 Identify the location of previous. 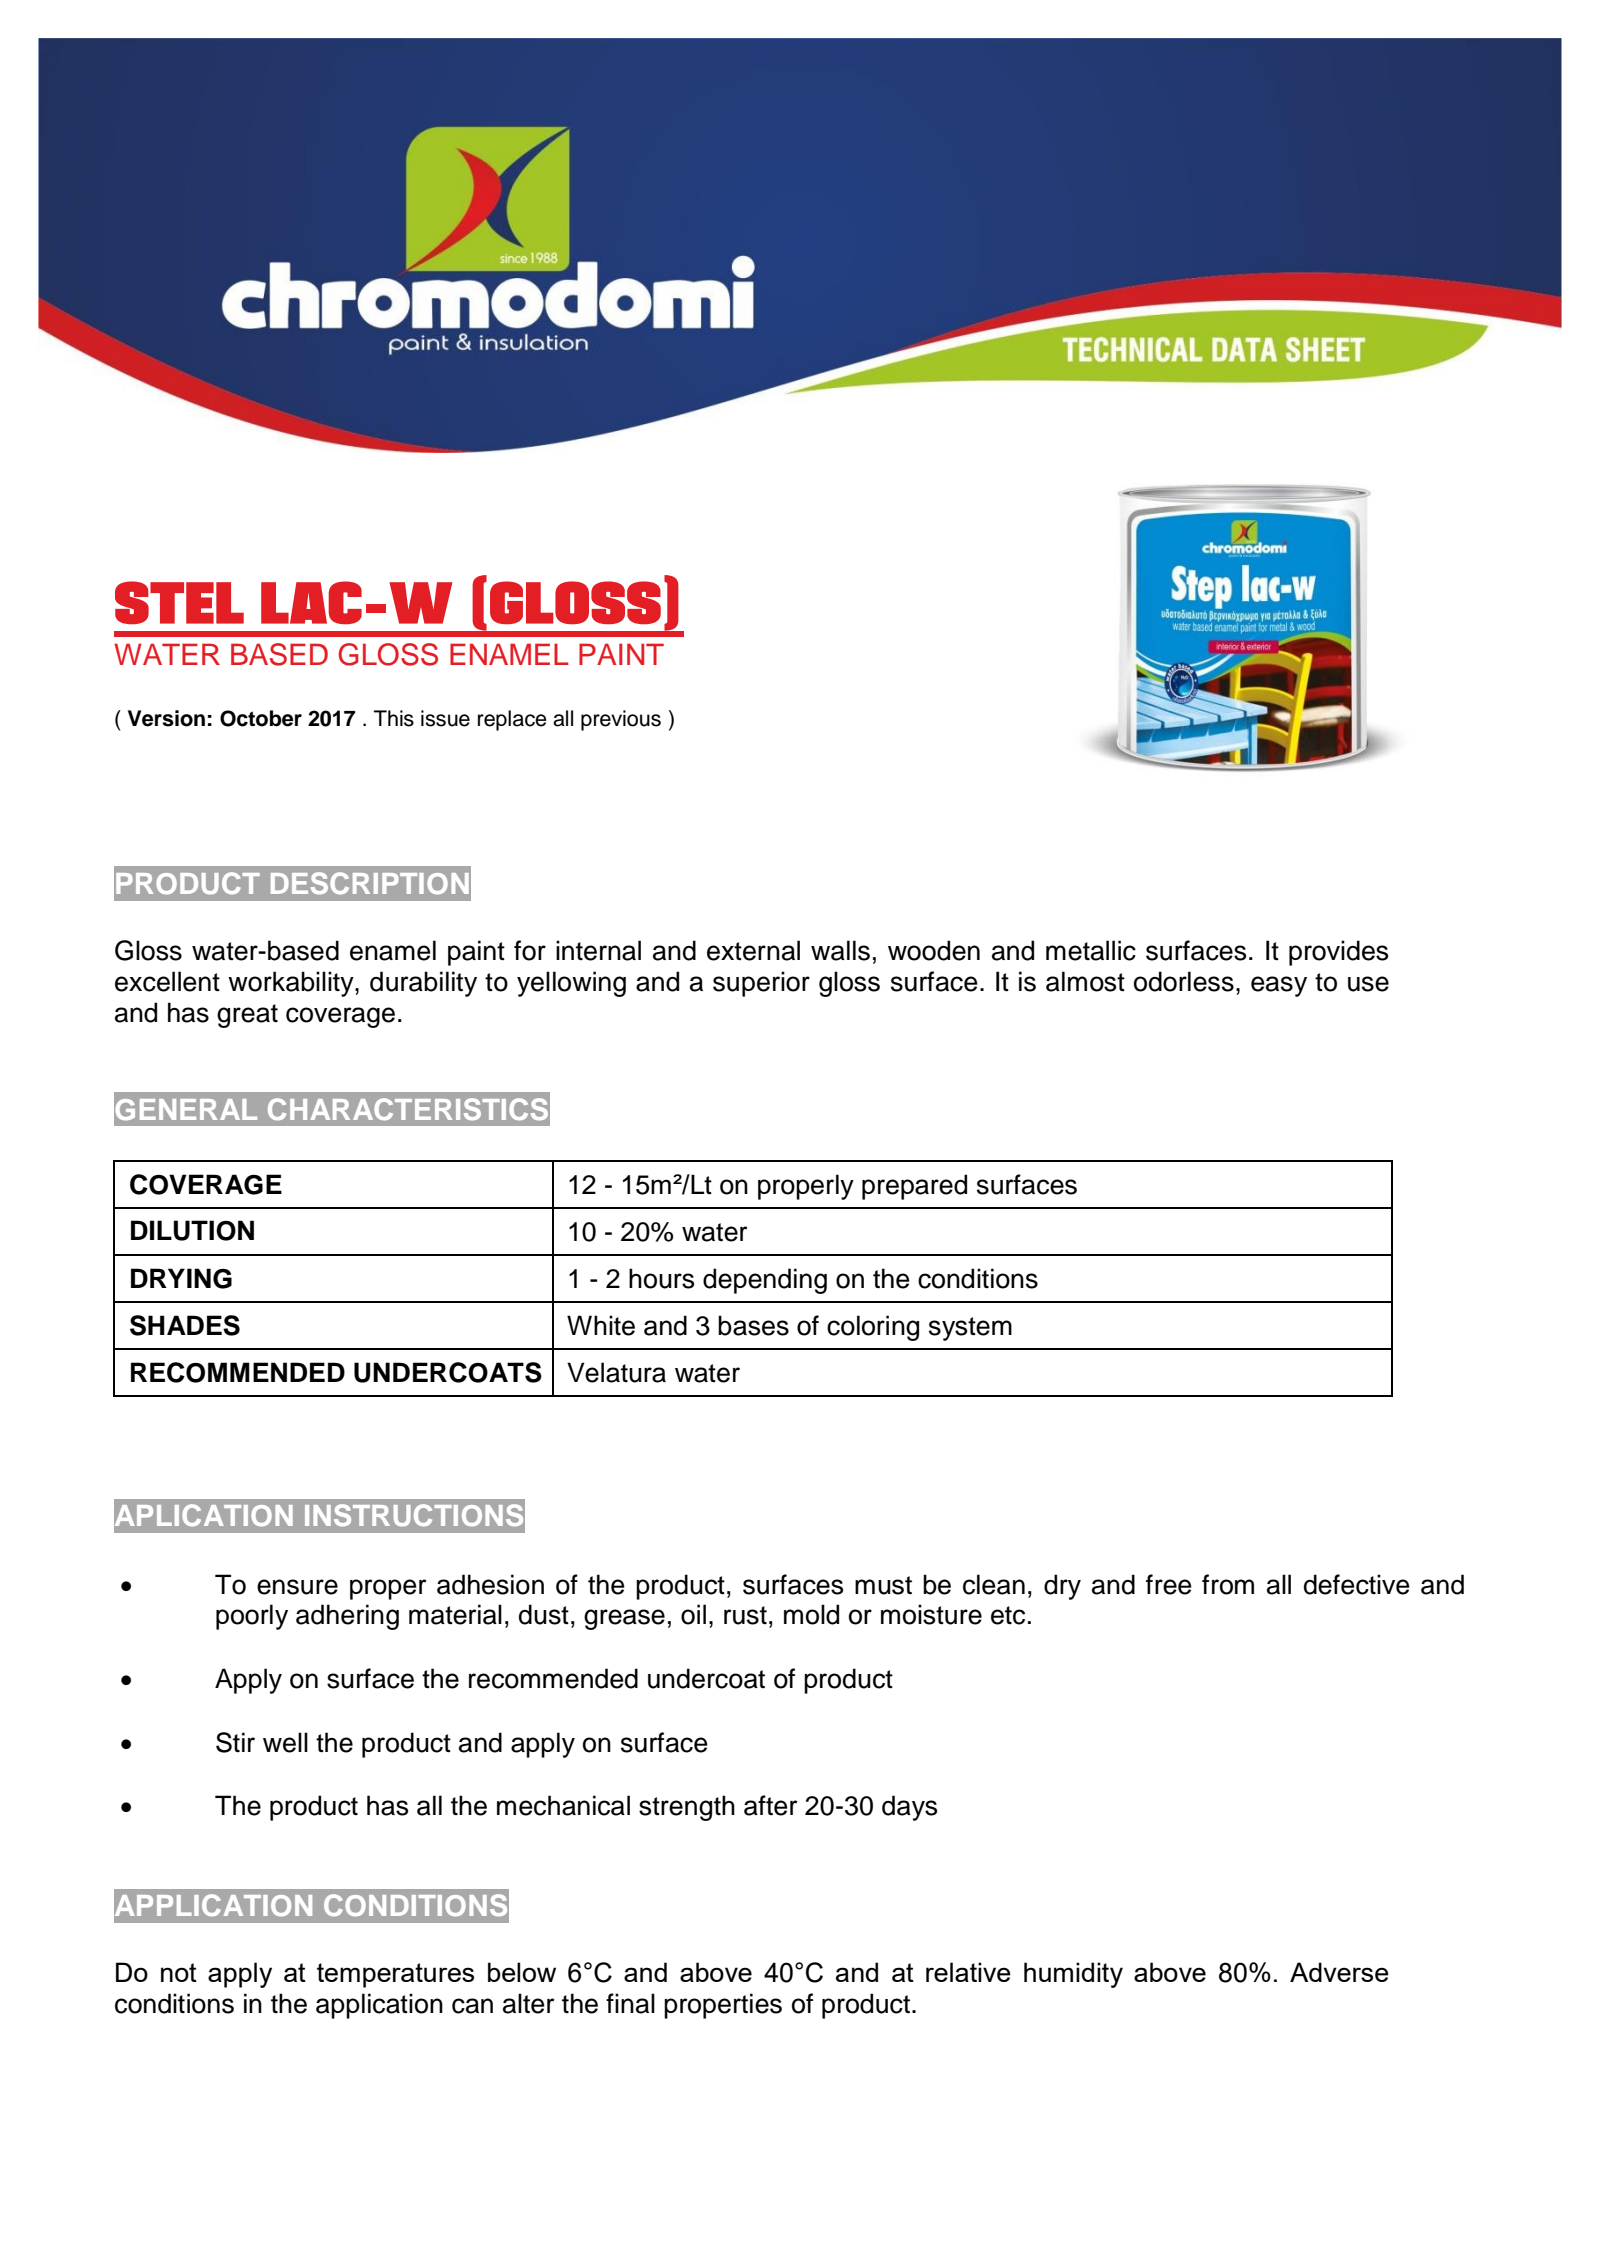
(621, 720).
